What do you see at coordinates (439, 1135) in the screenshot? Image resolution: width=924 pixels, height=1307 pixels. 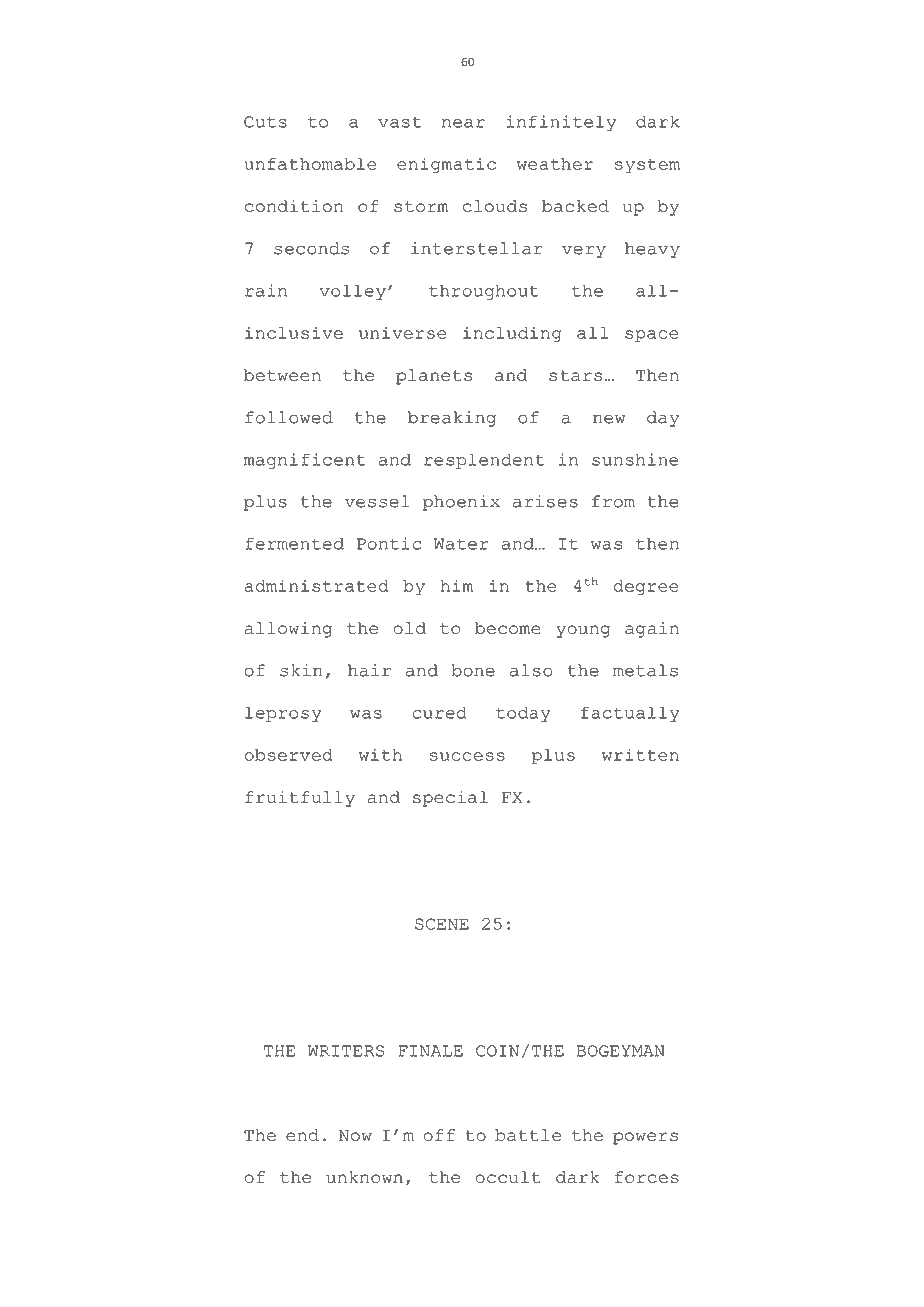 I see `off` at bounding box center [439, 1135].
